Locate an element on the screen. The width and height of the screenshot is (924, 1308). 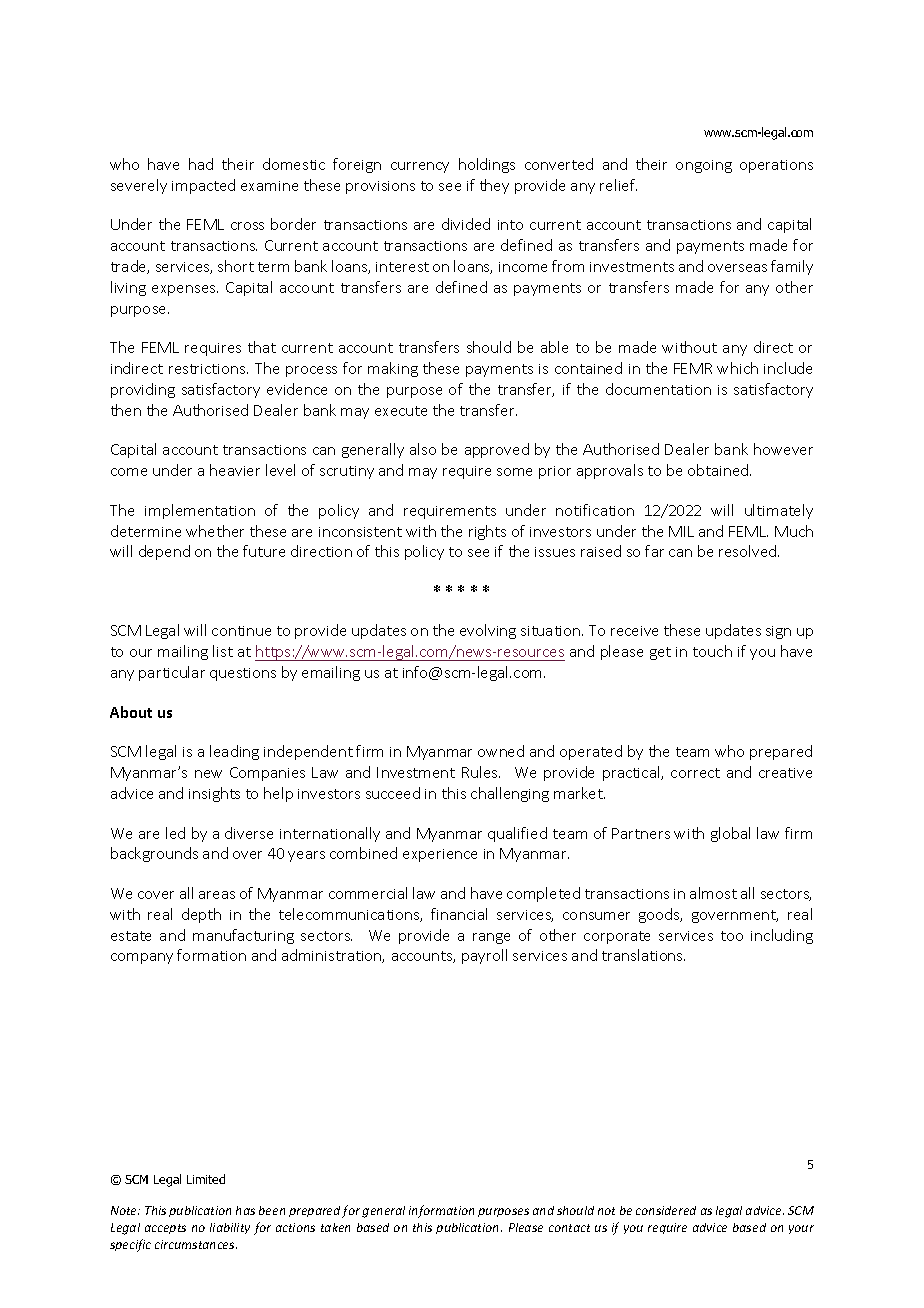
too is located at coordinates (732, 936).
